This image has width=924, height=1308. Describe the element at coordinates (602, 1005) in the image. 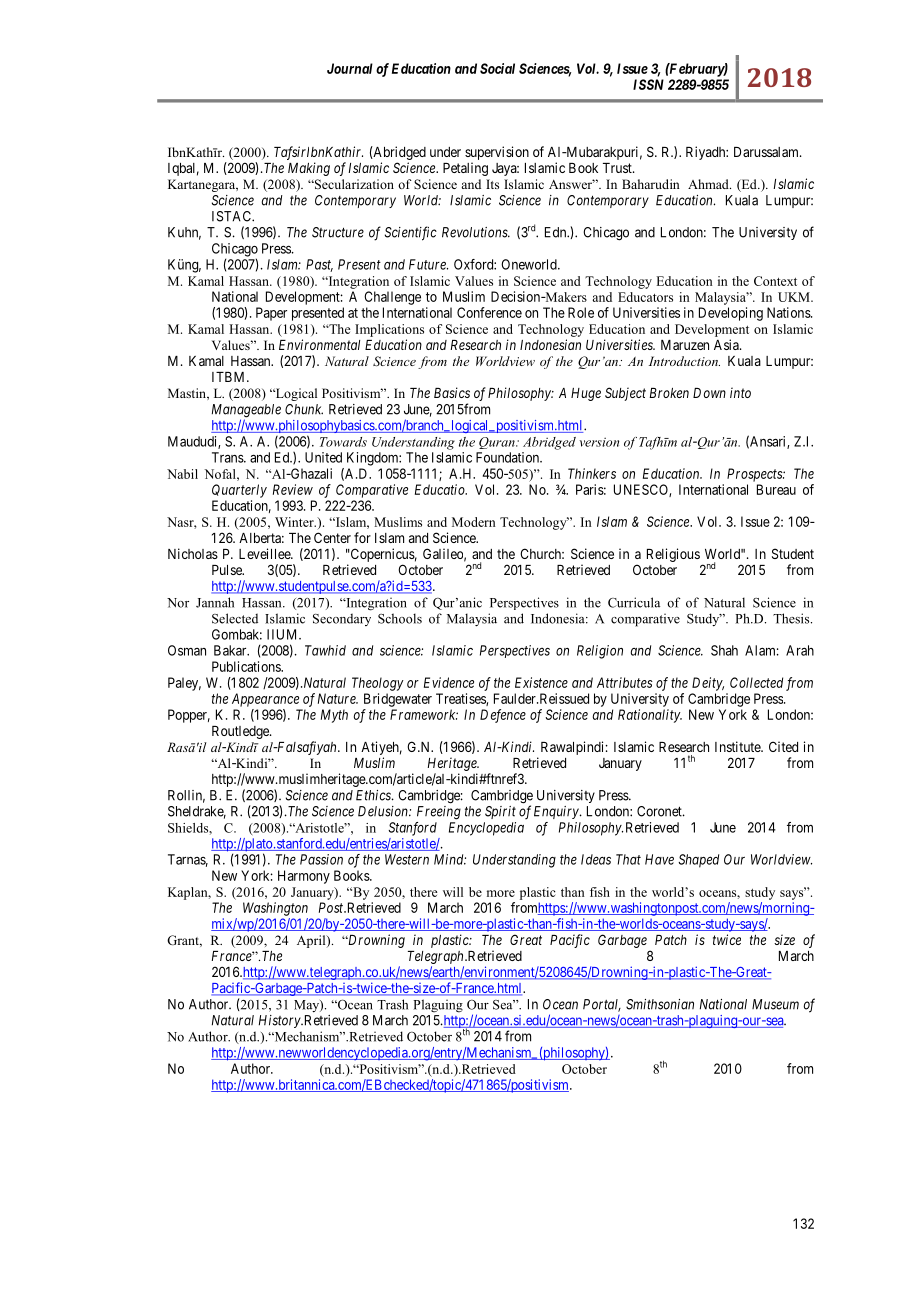

I see `Portal` at that location.
